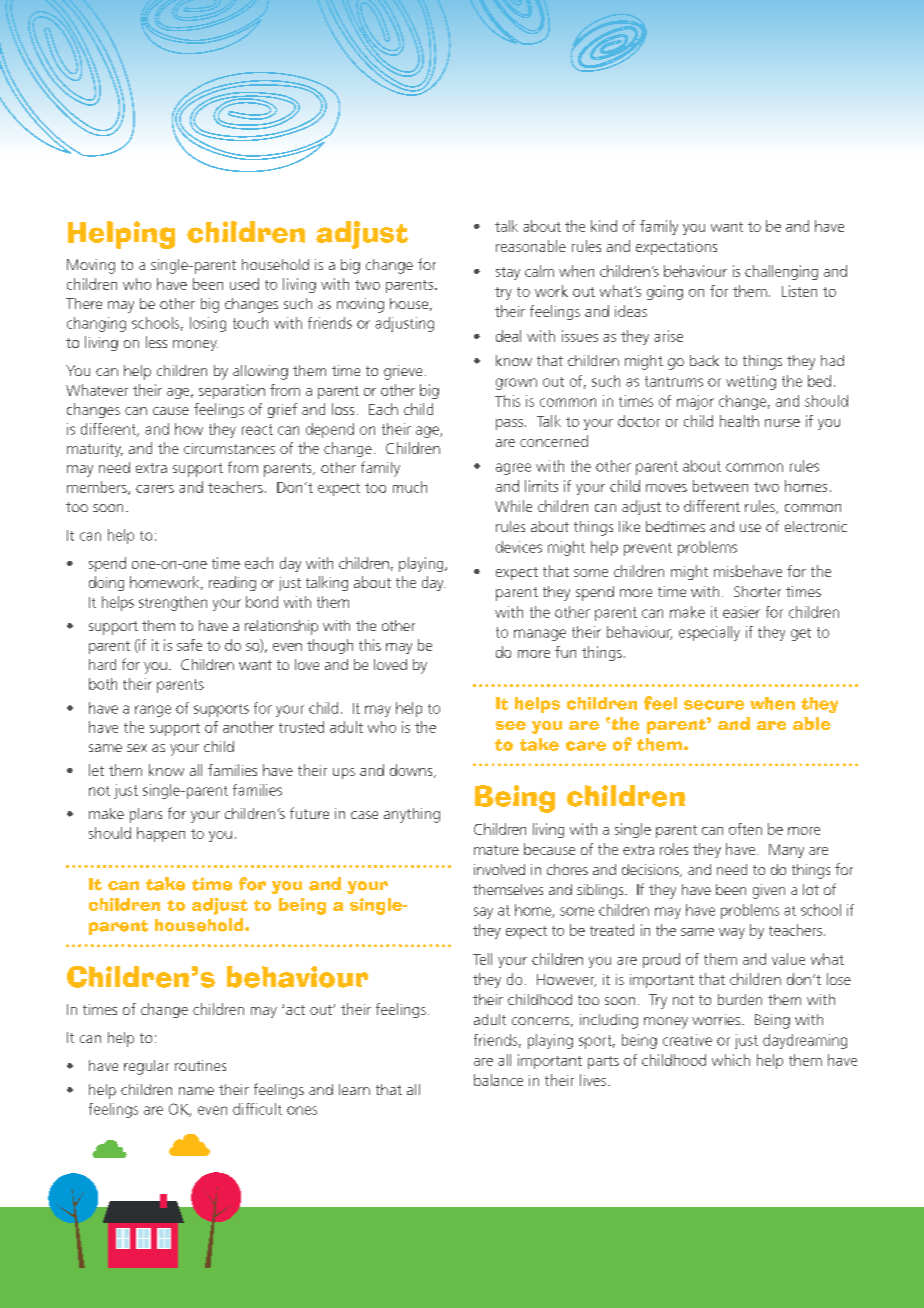  Describe the element at coordinates (498, 1080) in the document. I see `balance` at that location.
